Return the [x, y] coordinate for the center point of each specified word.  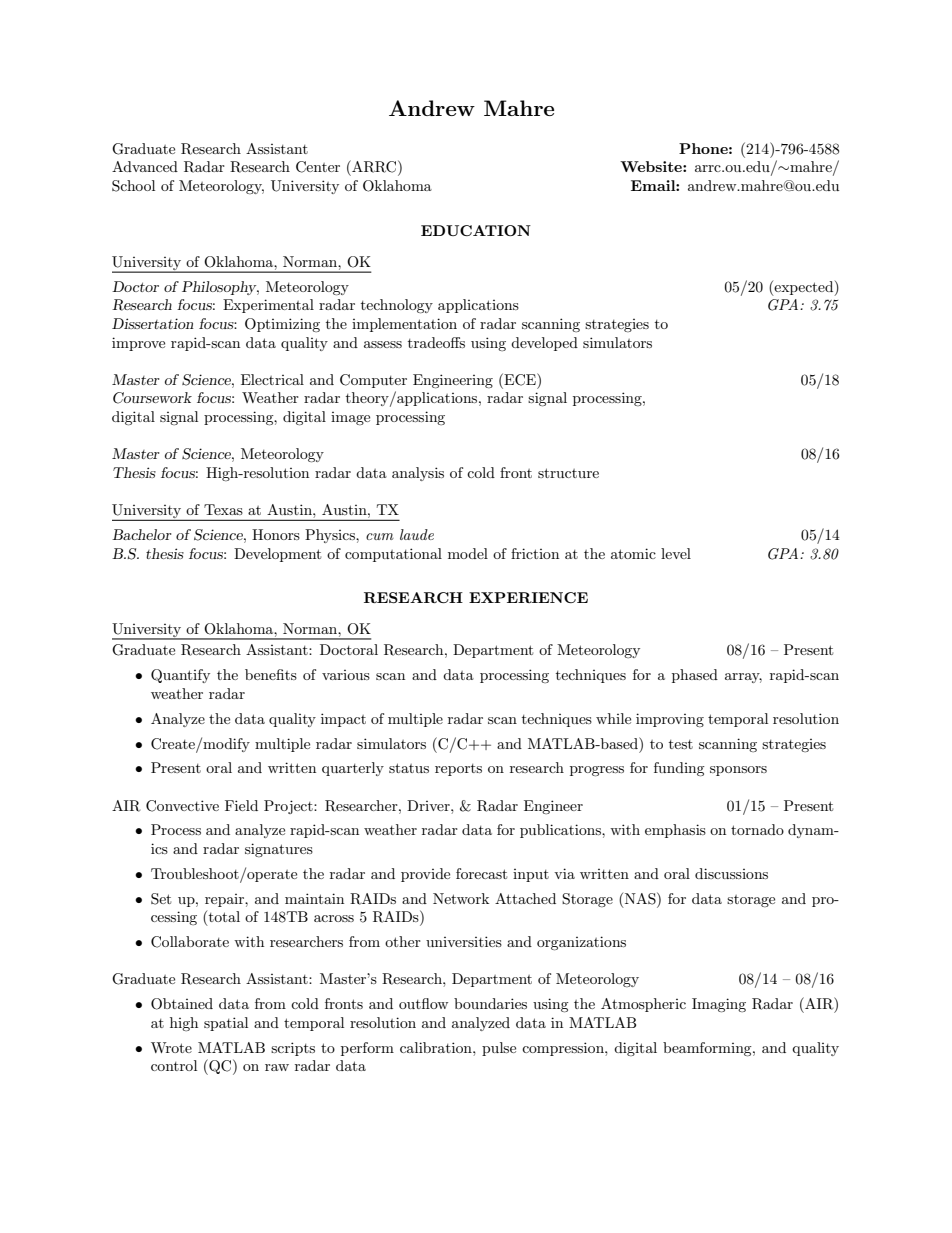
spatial [226, 1024]
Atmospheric [643, 1005]
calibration [437, 1047]
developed [544, 344]
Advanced [145, 166]
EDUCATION [476, 230]
